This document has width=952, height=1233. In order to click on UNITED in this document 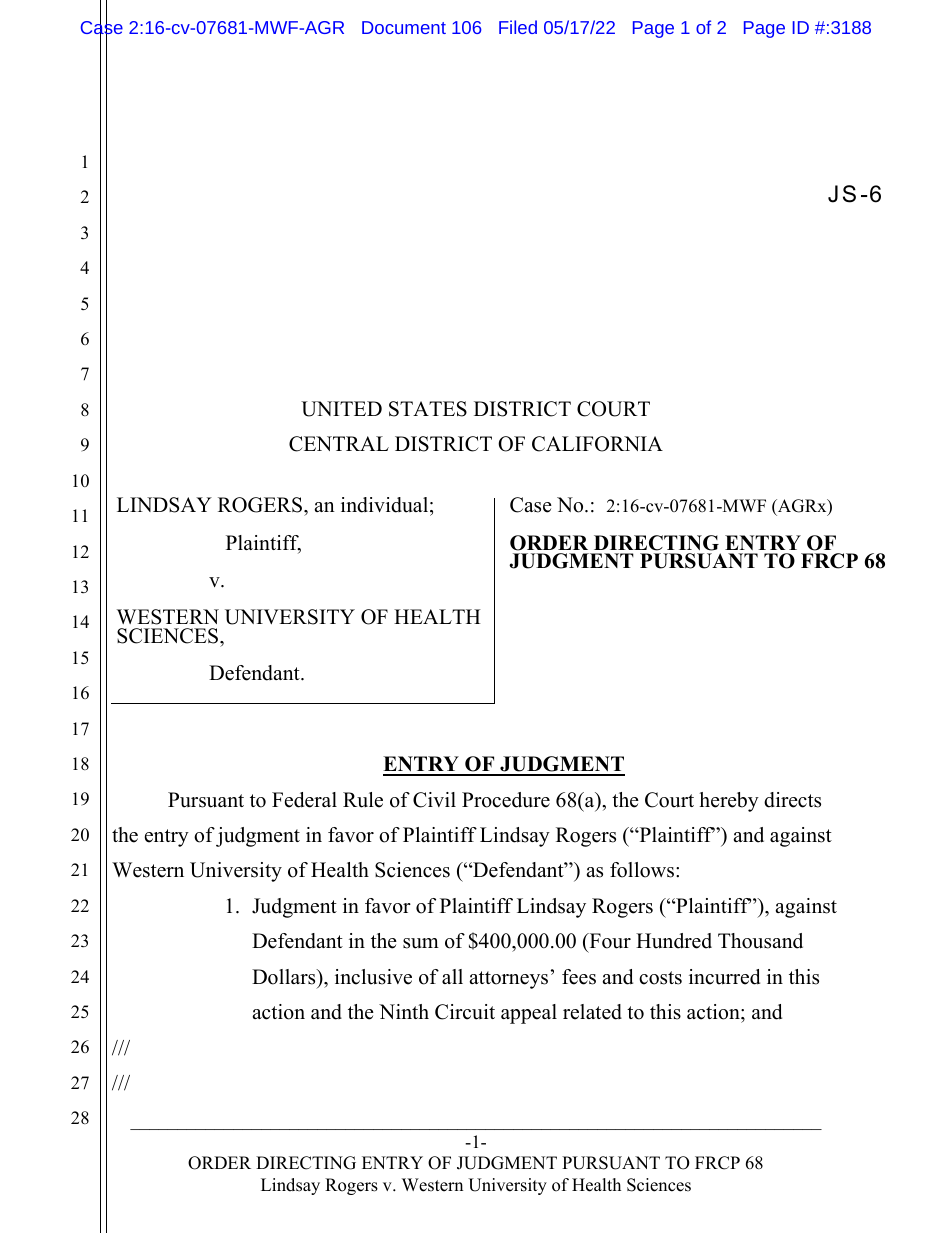, I will do `click(341, 409)`.
